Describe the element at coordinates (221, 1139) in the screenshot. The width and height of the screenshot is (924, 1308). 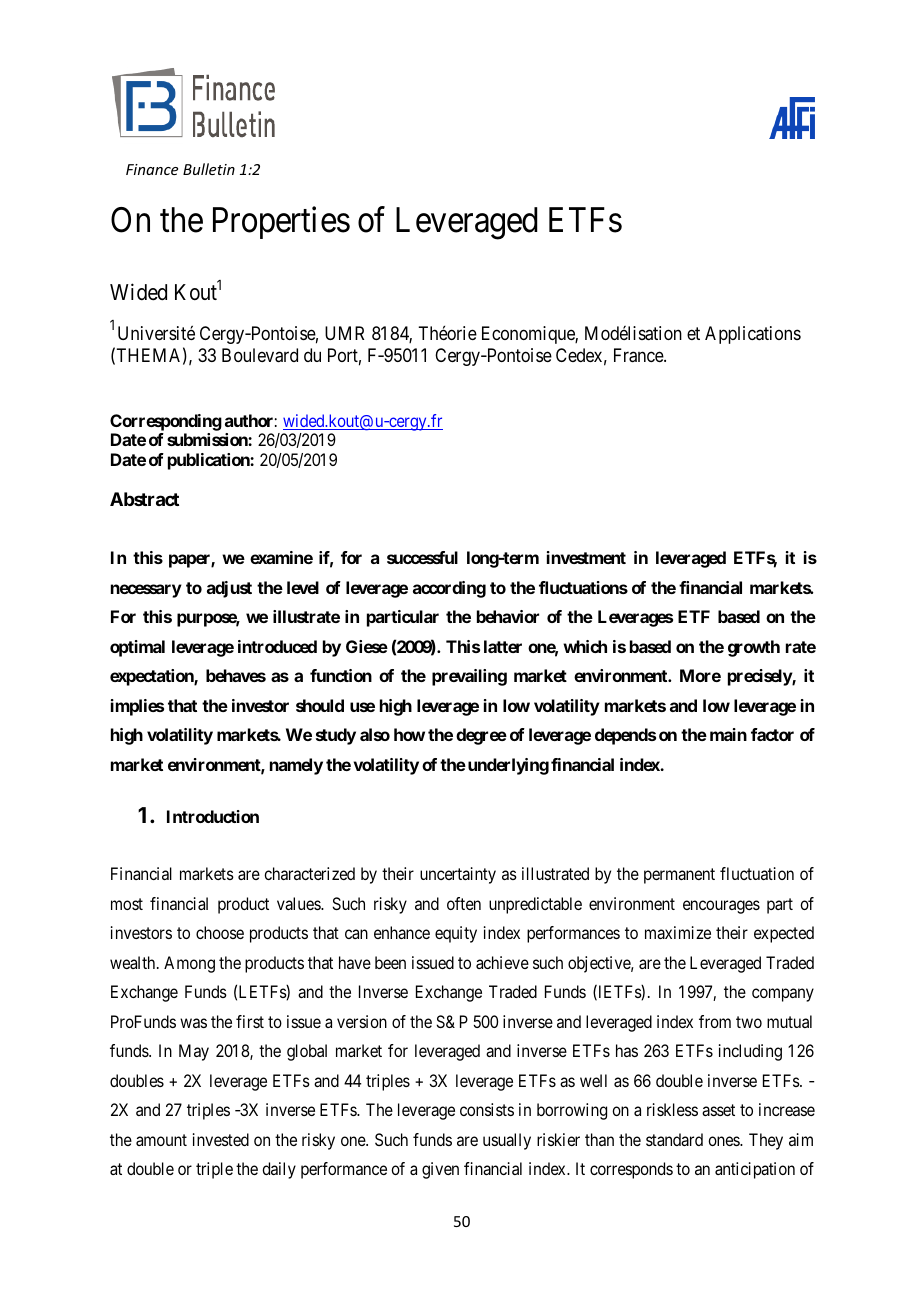
I see `invested` at that location.
